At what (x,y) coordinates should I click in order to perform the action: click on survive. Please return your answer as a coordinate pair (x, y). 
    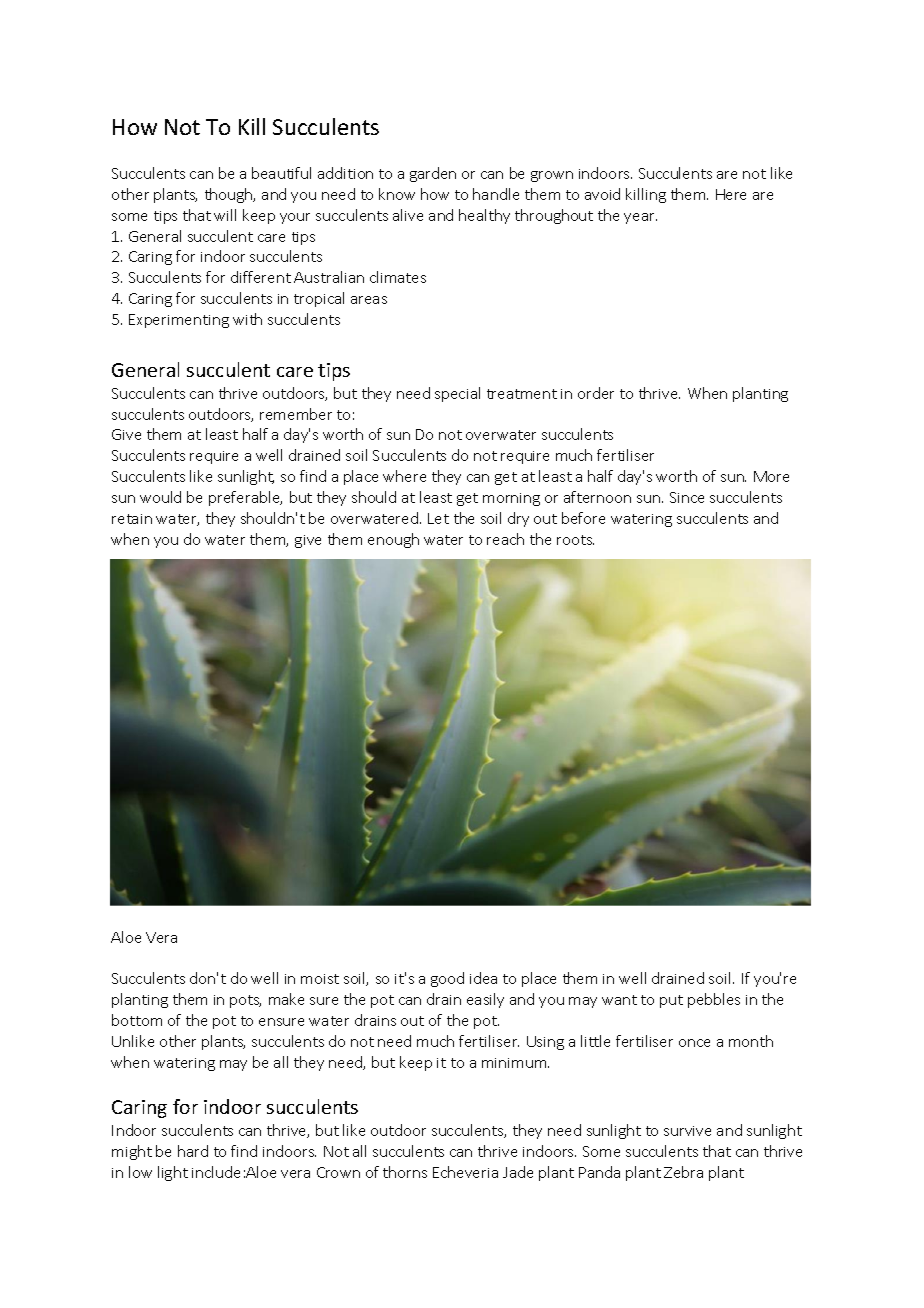
    Looking at the image, I should click on (687, 1131).
